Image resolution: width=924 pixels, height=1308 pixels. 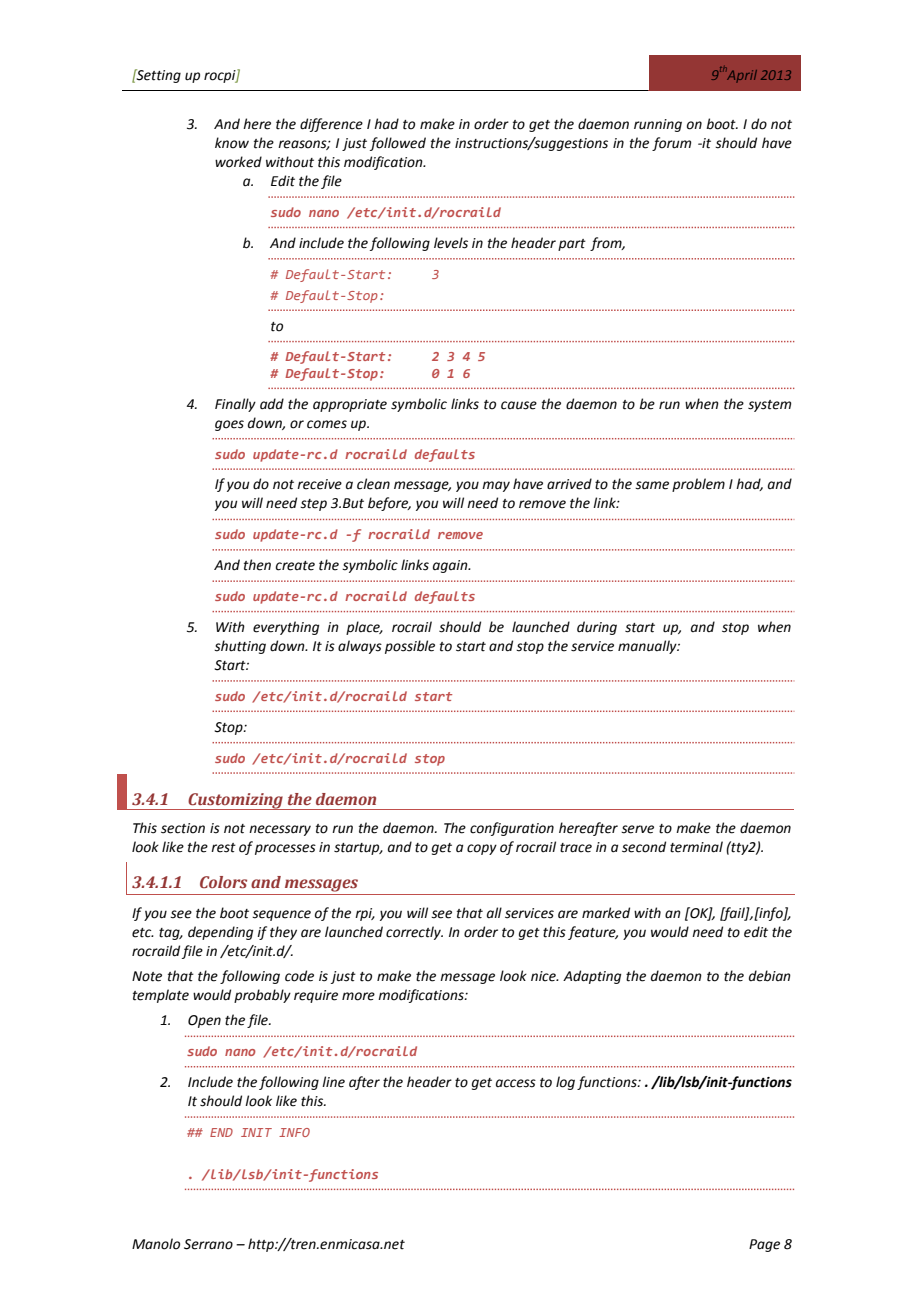 I want to click on Serrano, so click(x=208, y=1244).
